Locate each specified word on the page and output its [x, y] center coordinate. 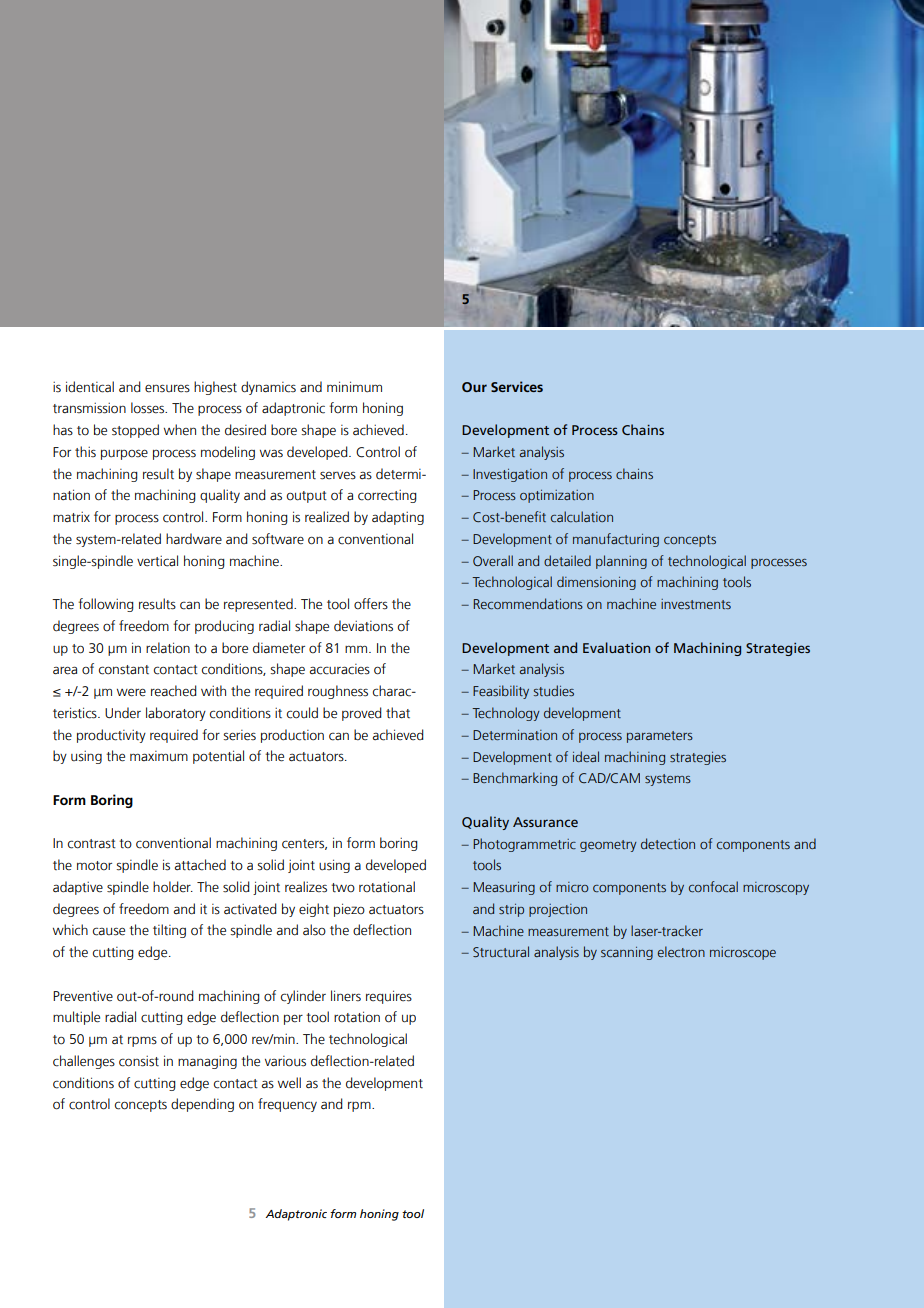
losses [149, 408]
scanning [627, 953]
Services [517, 386]
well [289, 1083]
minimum [354, 387]
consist [139, 1061]
